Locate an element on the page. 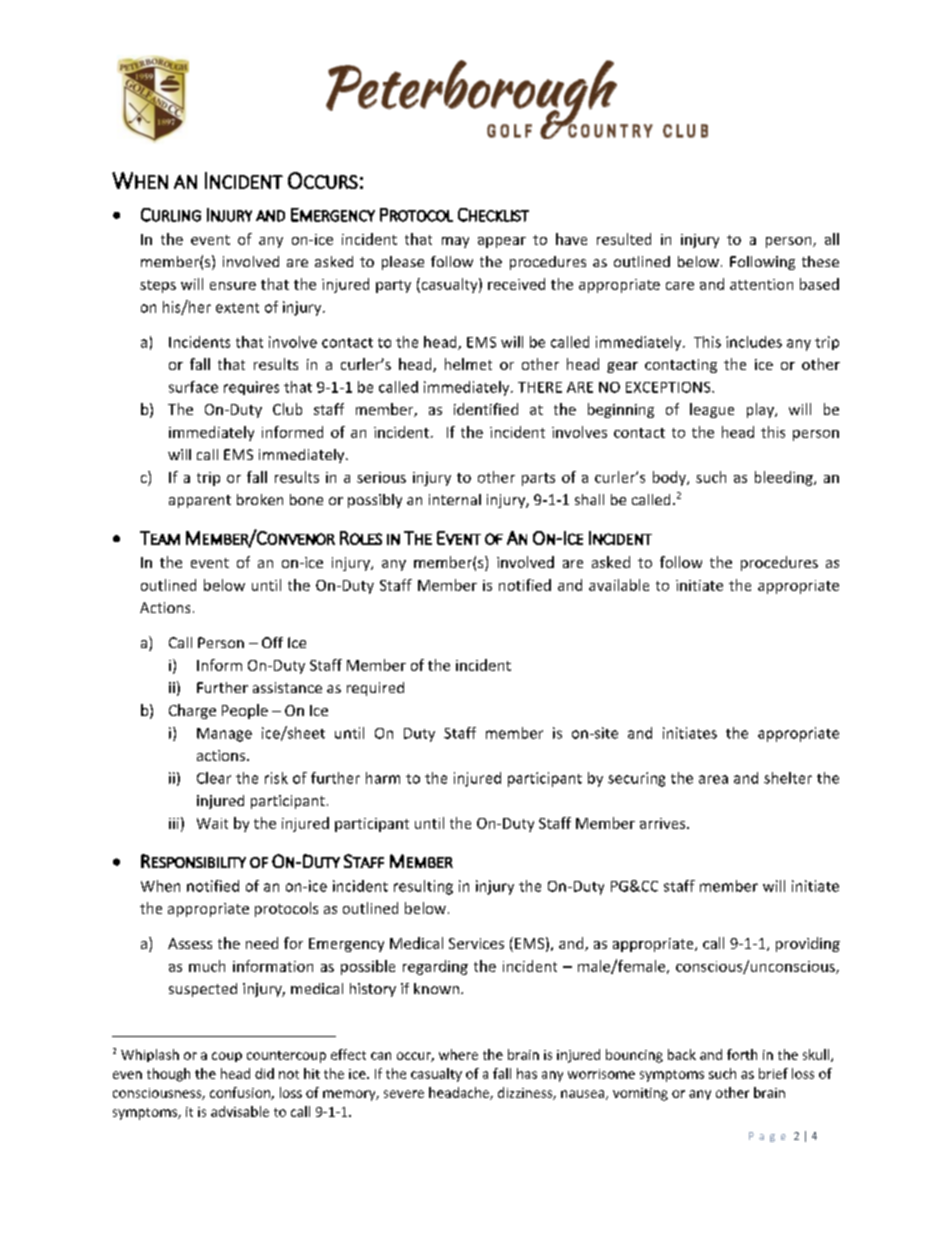 The width and height of the document is (952, 1233). confusion is located at coordinates (241, 1093).
